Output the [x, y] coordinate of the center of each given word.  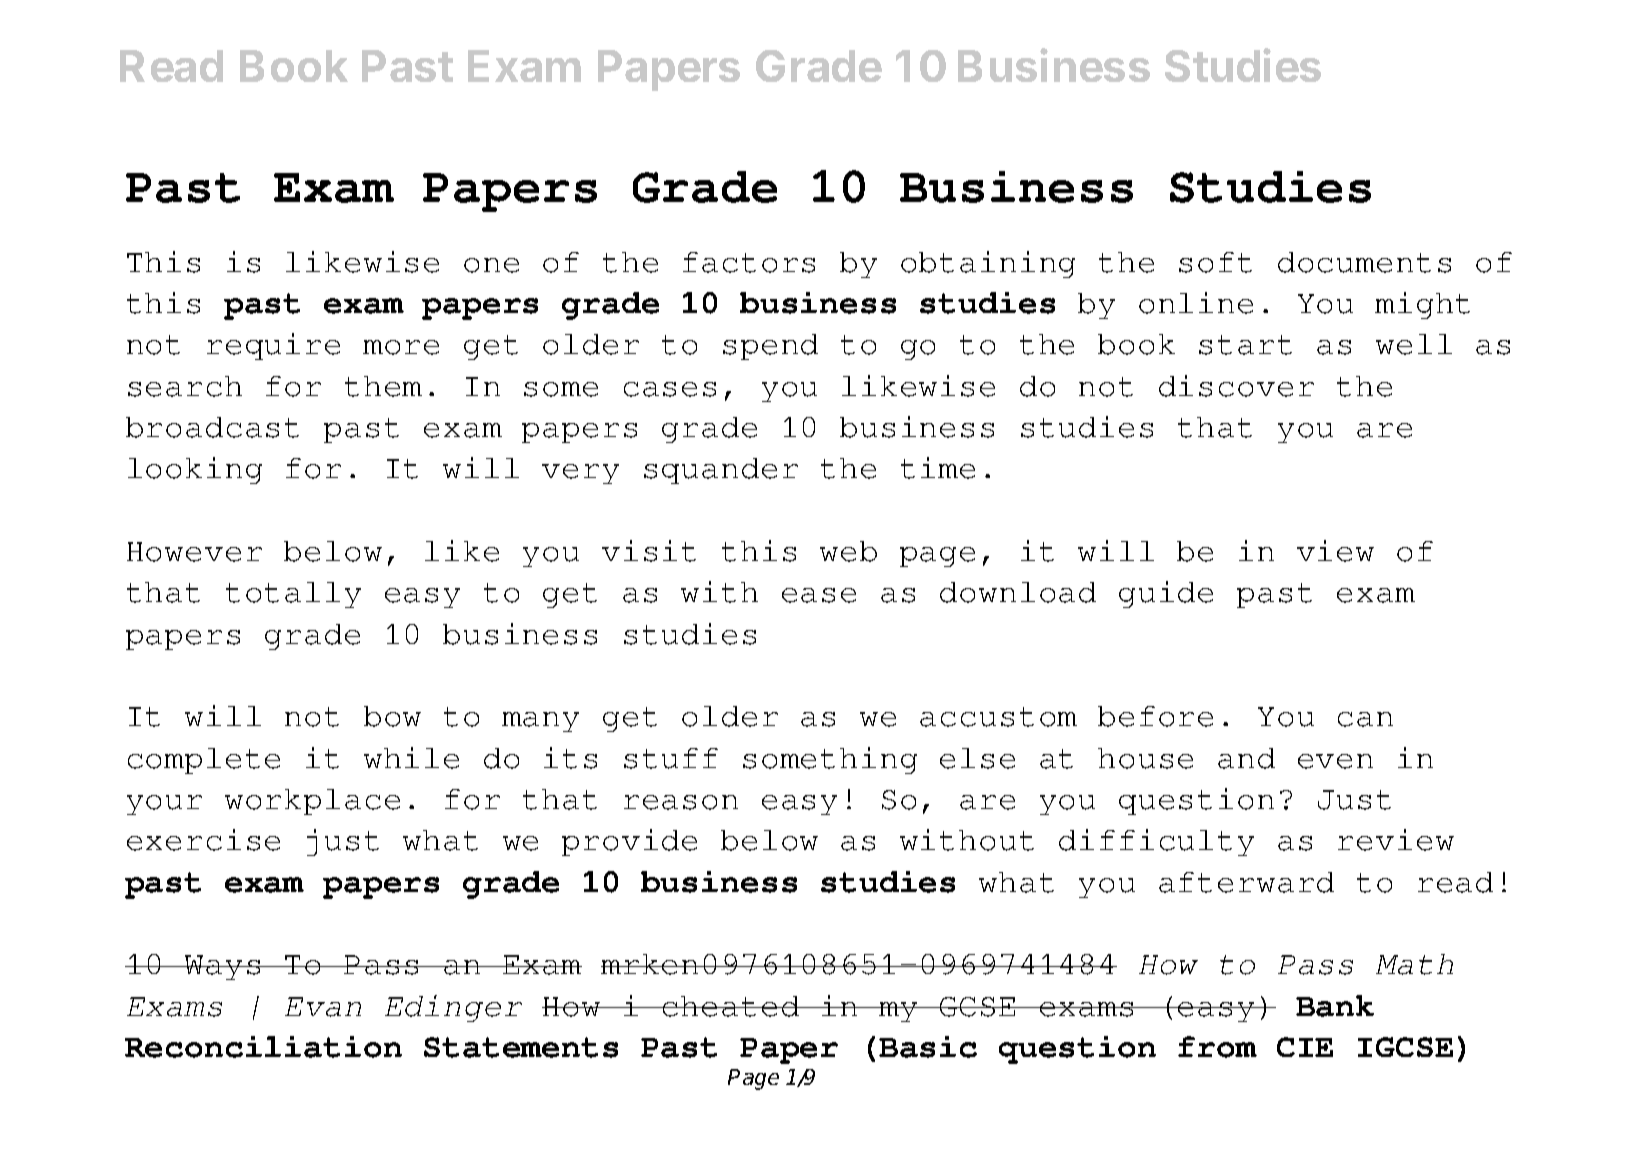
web [848, 551]
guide [1166, 594]
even [1335, 761]
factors [749, 262]
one [491, 265]
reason [681, 802]
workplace [312, 802]
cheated [731, 1006]
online [1196, 303]
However [194, 552]
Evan [323, 1007]
